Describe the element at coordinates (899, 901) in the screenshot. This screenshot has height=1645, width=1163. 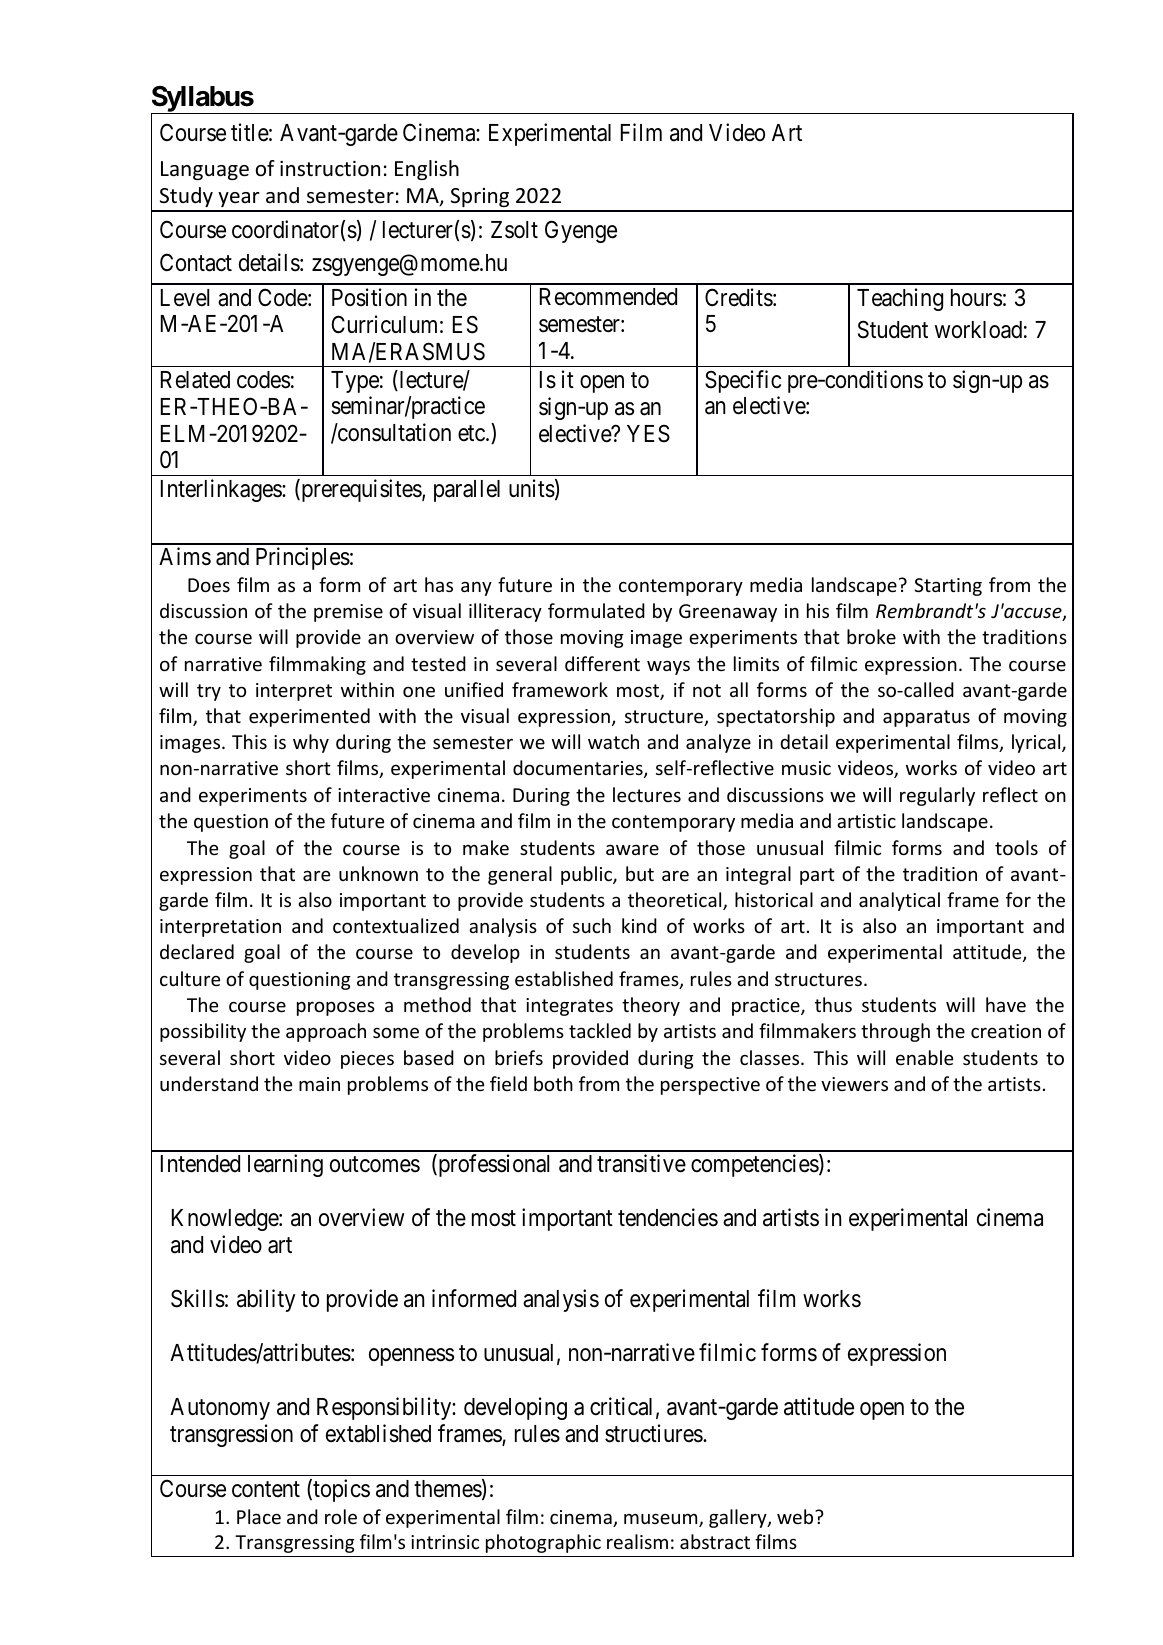
I see `analytical` at that location.
